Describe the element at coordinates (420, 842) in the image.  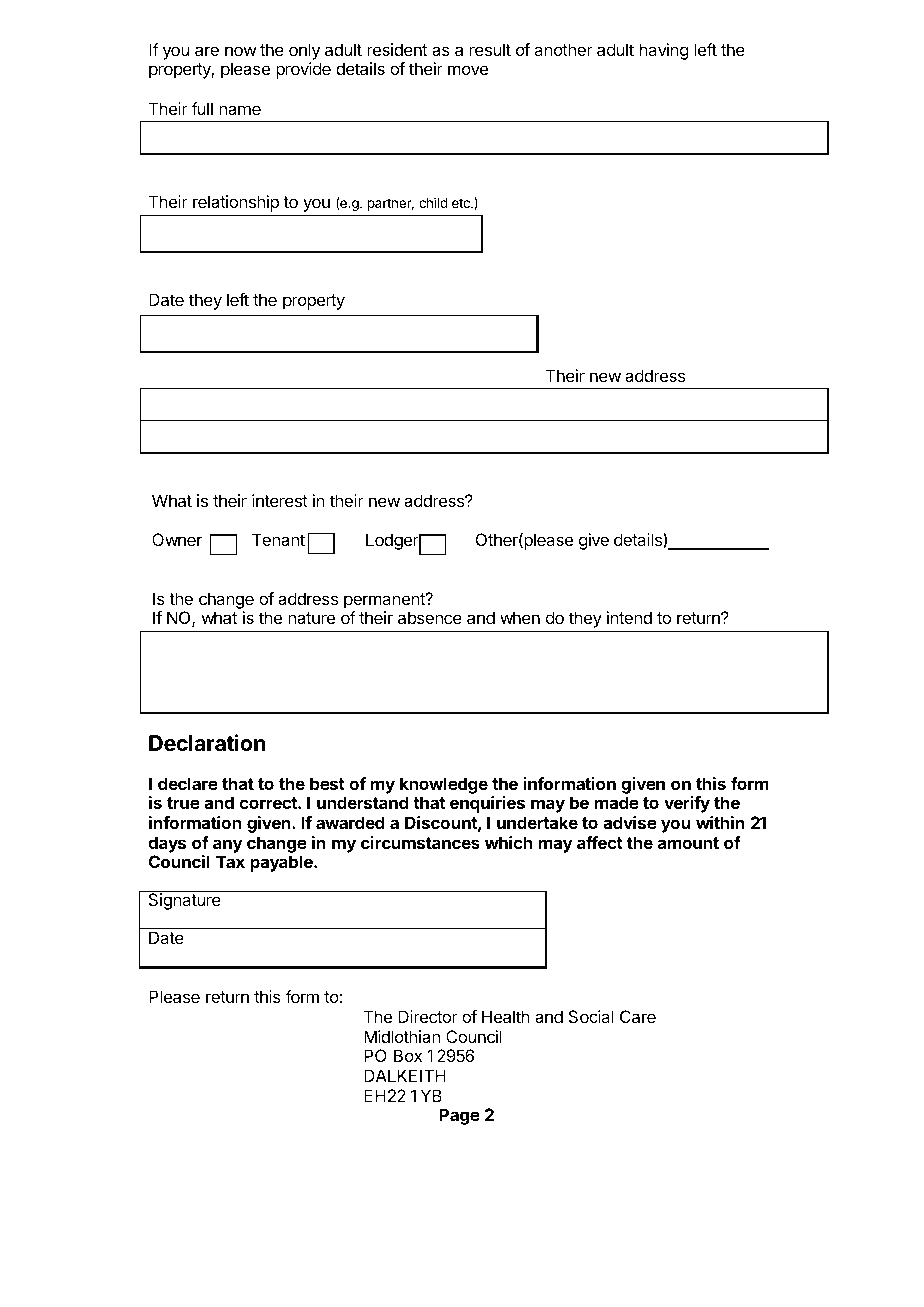
I see `circumstances` at that location.
